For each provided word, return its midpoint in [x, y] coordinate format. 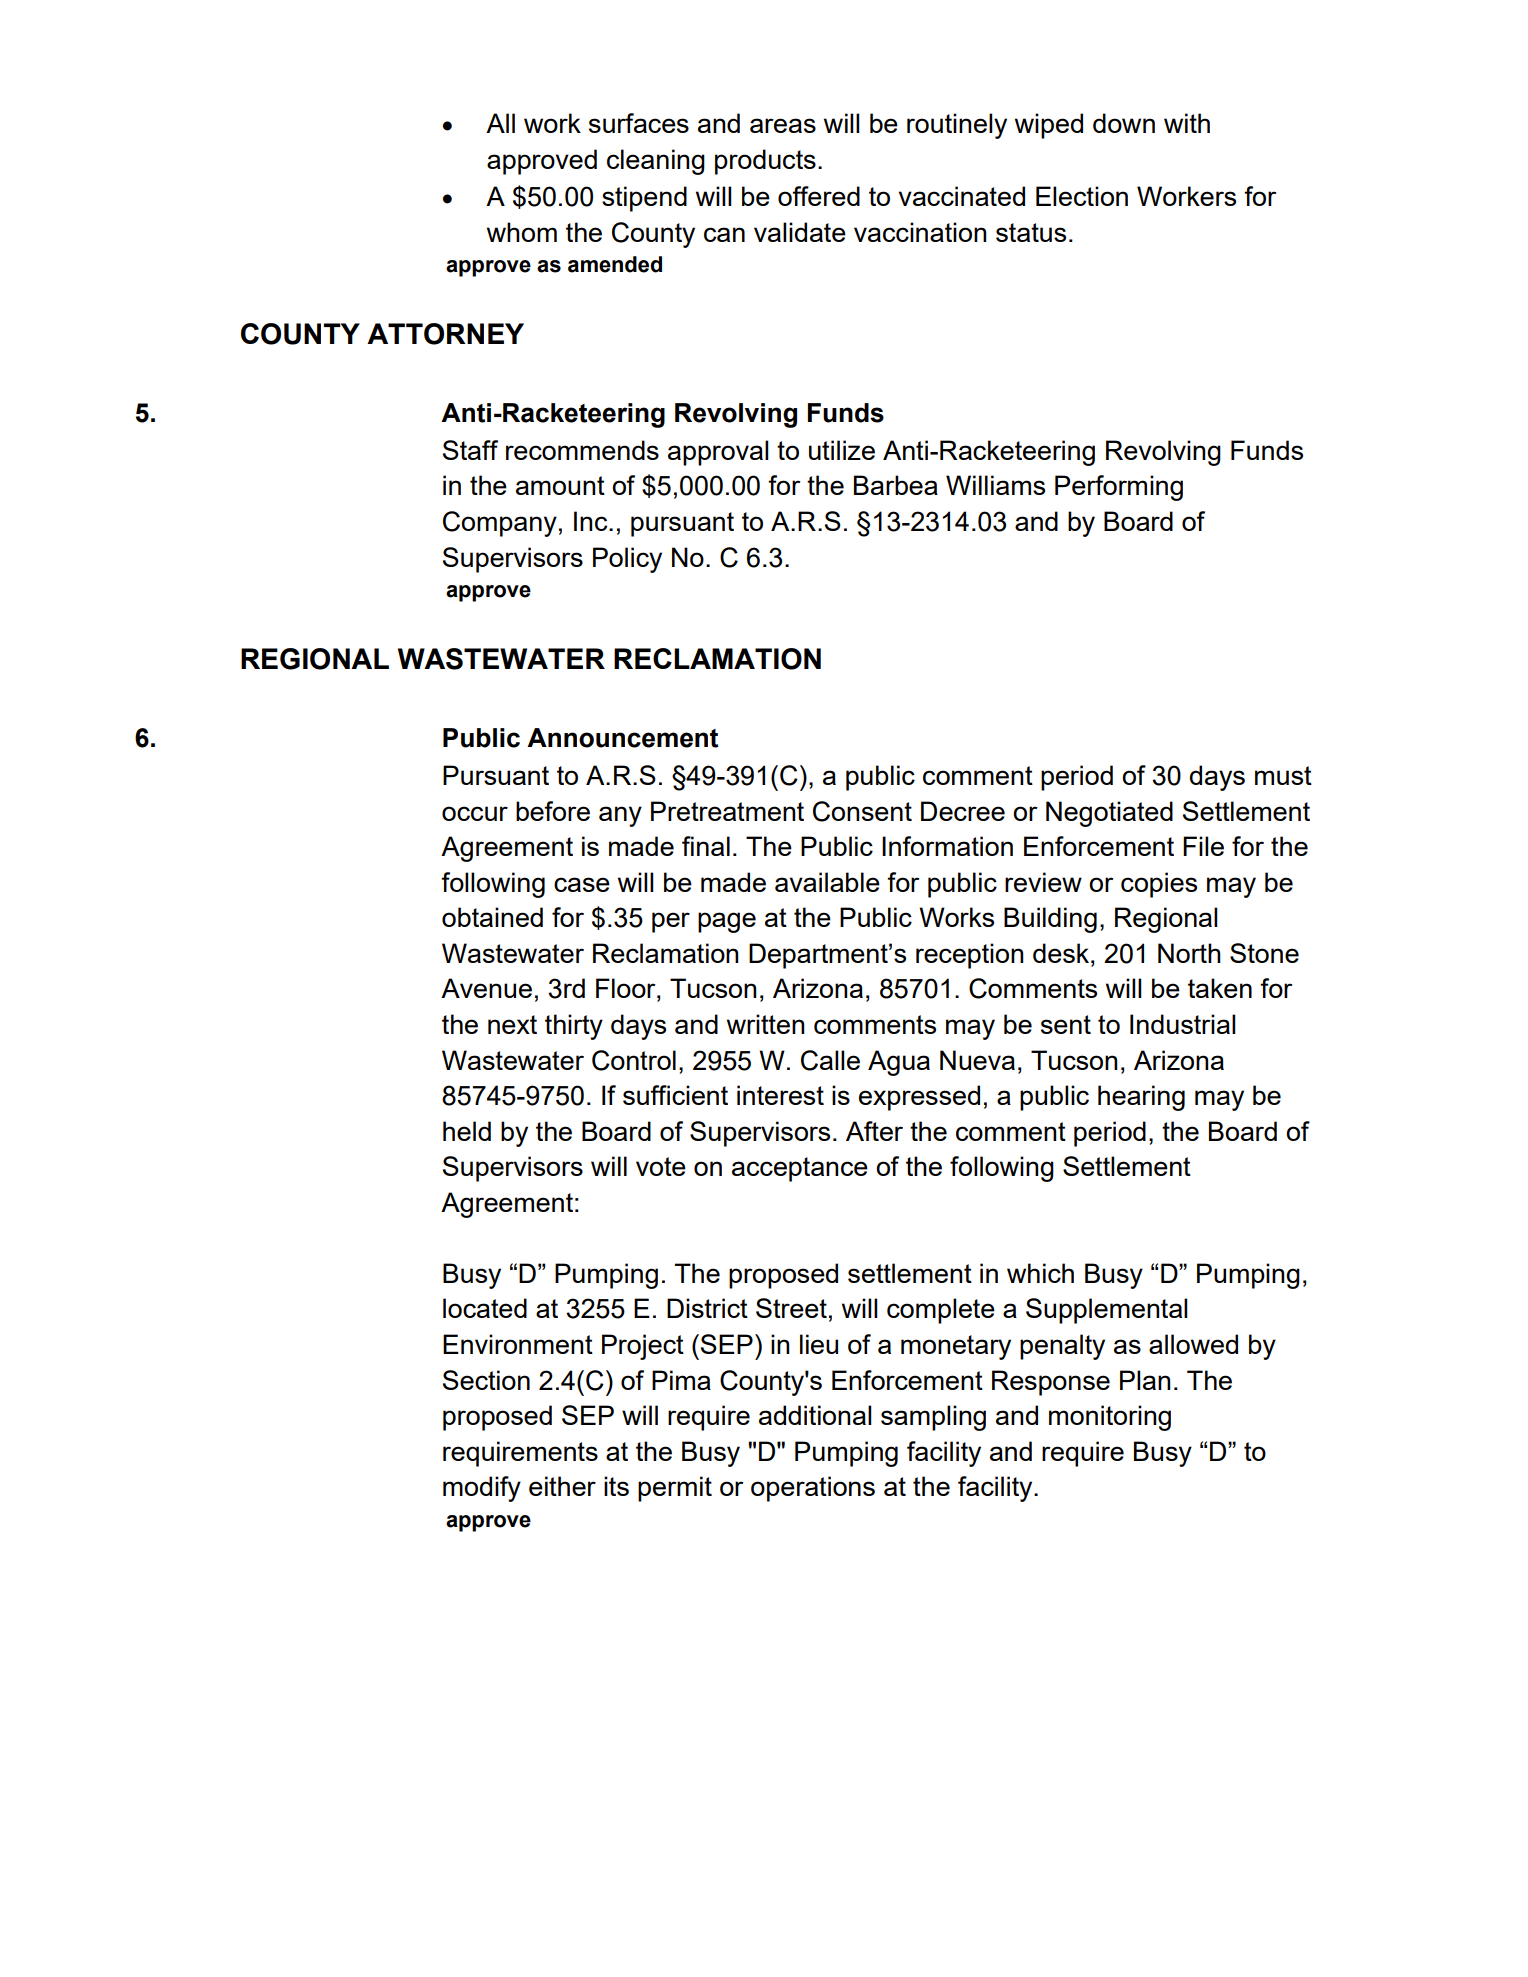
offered [819, 196]
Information [947, 846]
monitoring [1110, 1418]
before [553, 811]
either [562, 1486]
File [1203, 846]
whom [522, 232]
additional [815, 1415]
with [1187, 123]
